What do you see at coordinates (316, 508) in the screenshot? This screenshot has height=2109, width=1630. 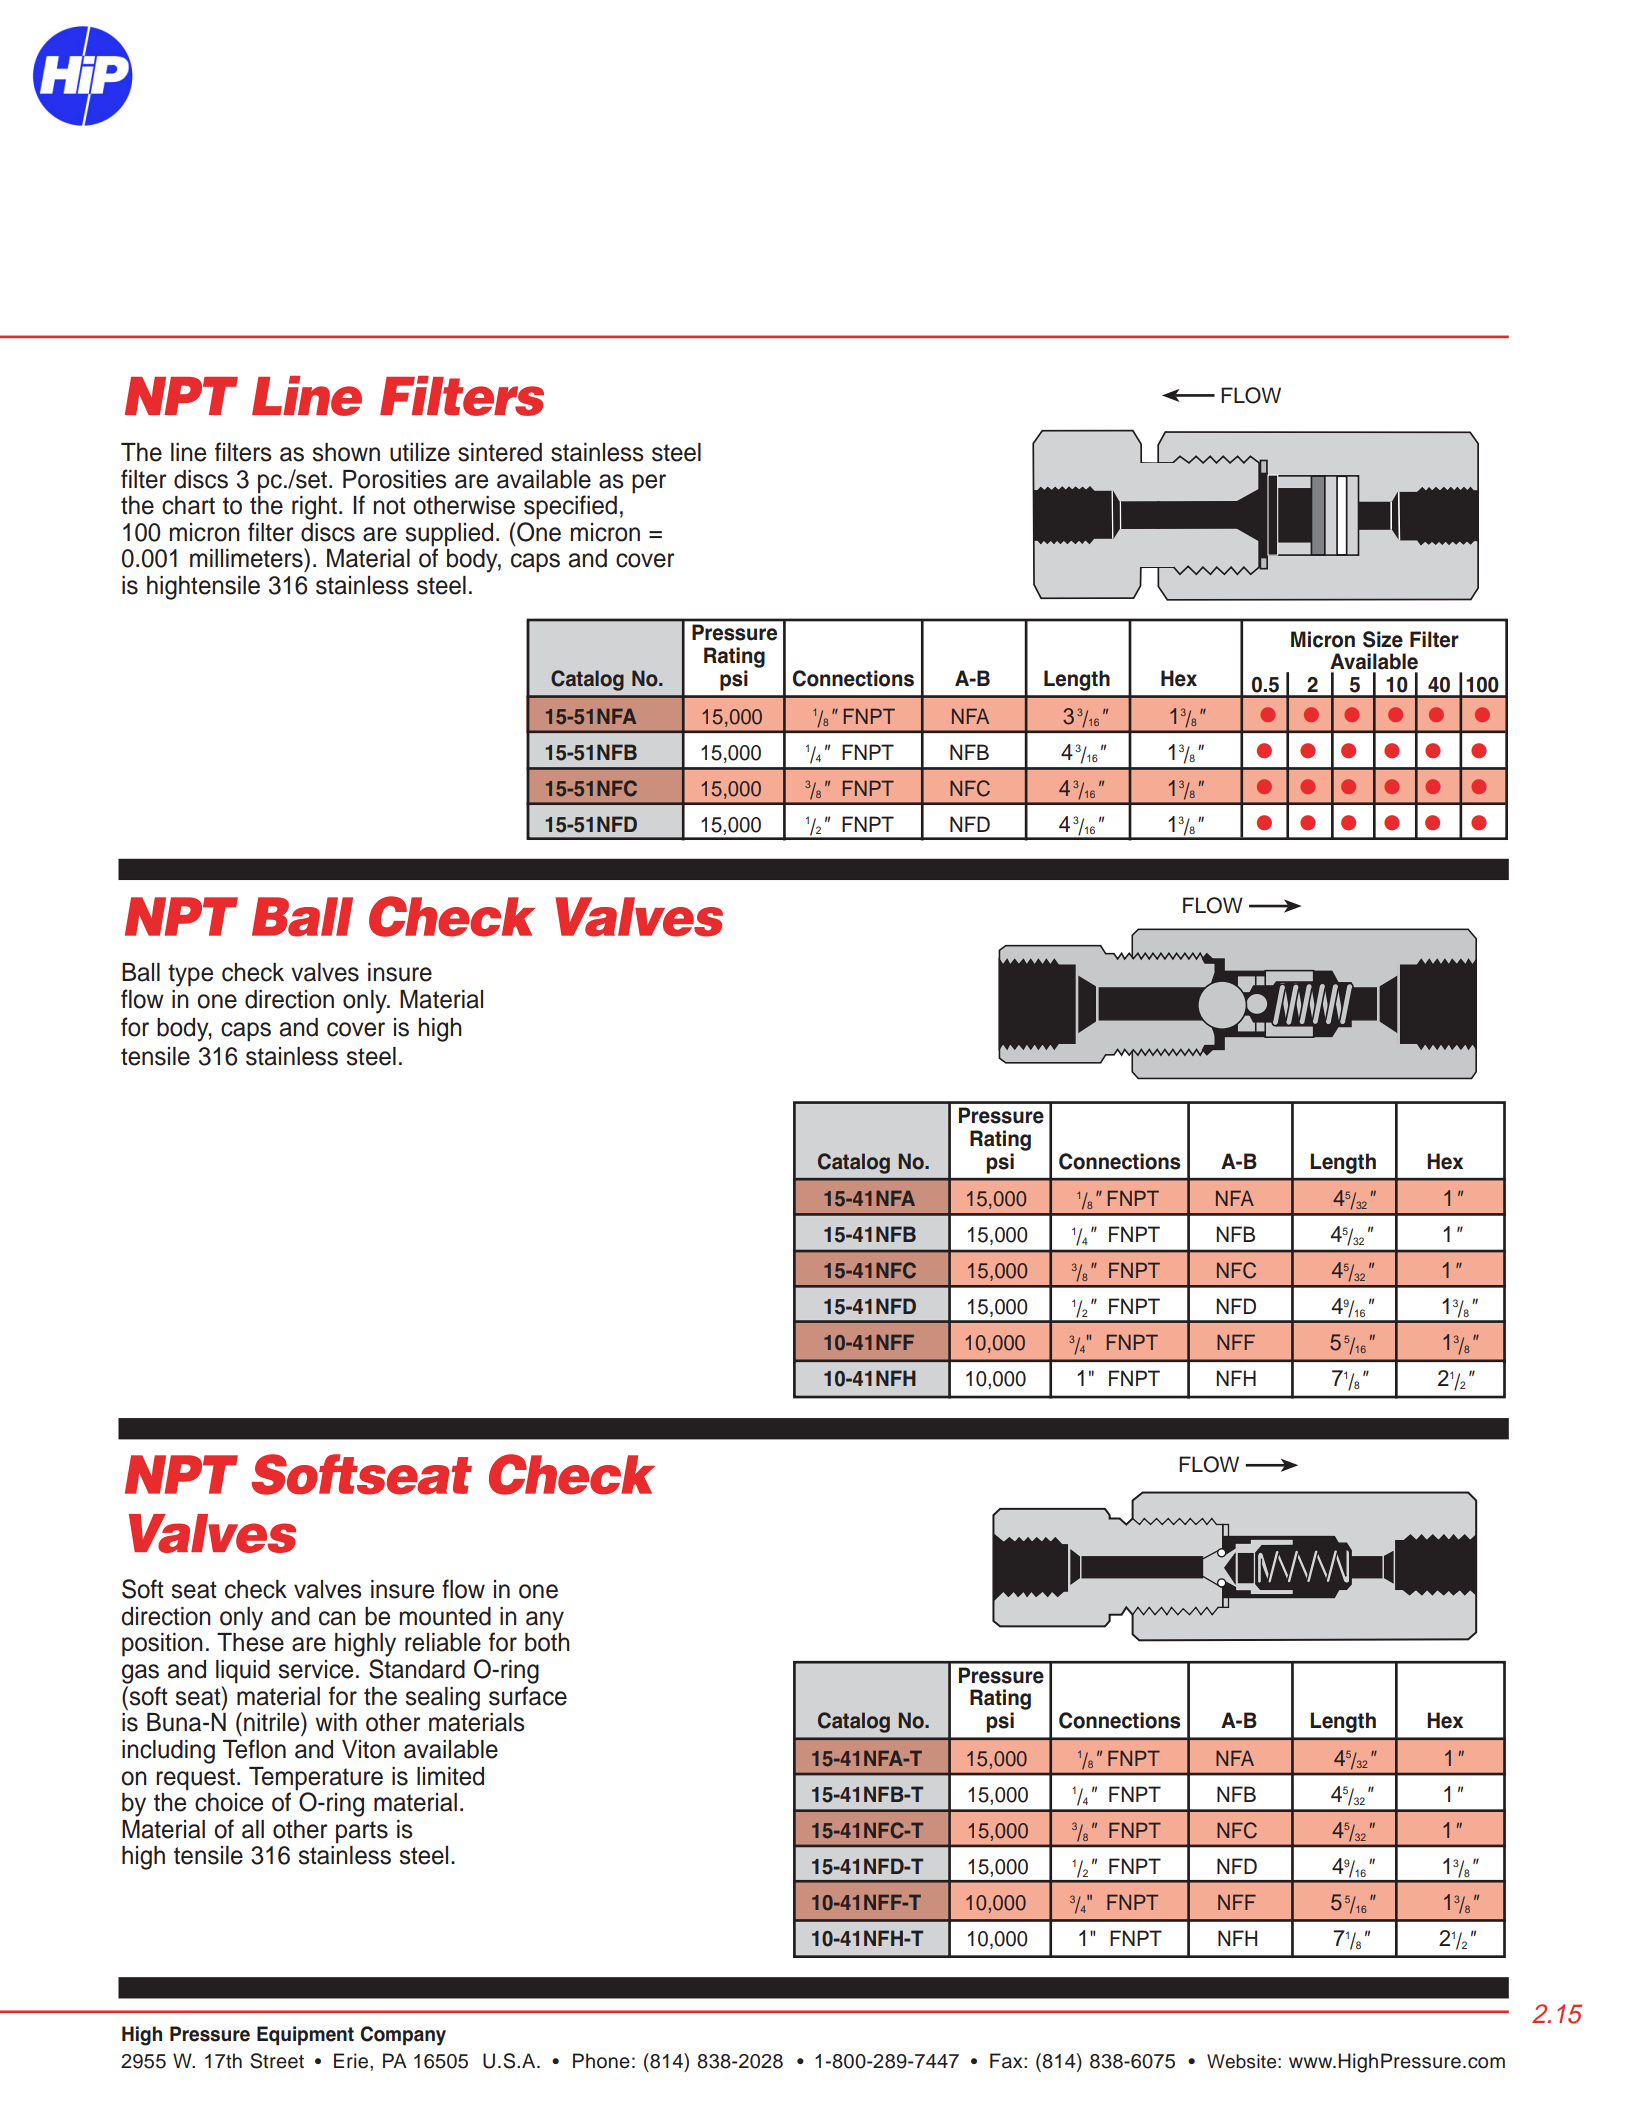 I see `right` at bounding box center [316, 508].
